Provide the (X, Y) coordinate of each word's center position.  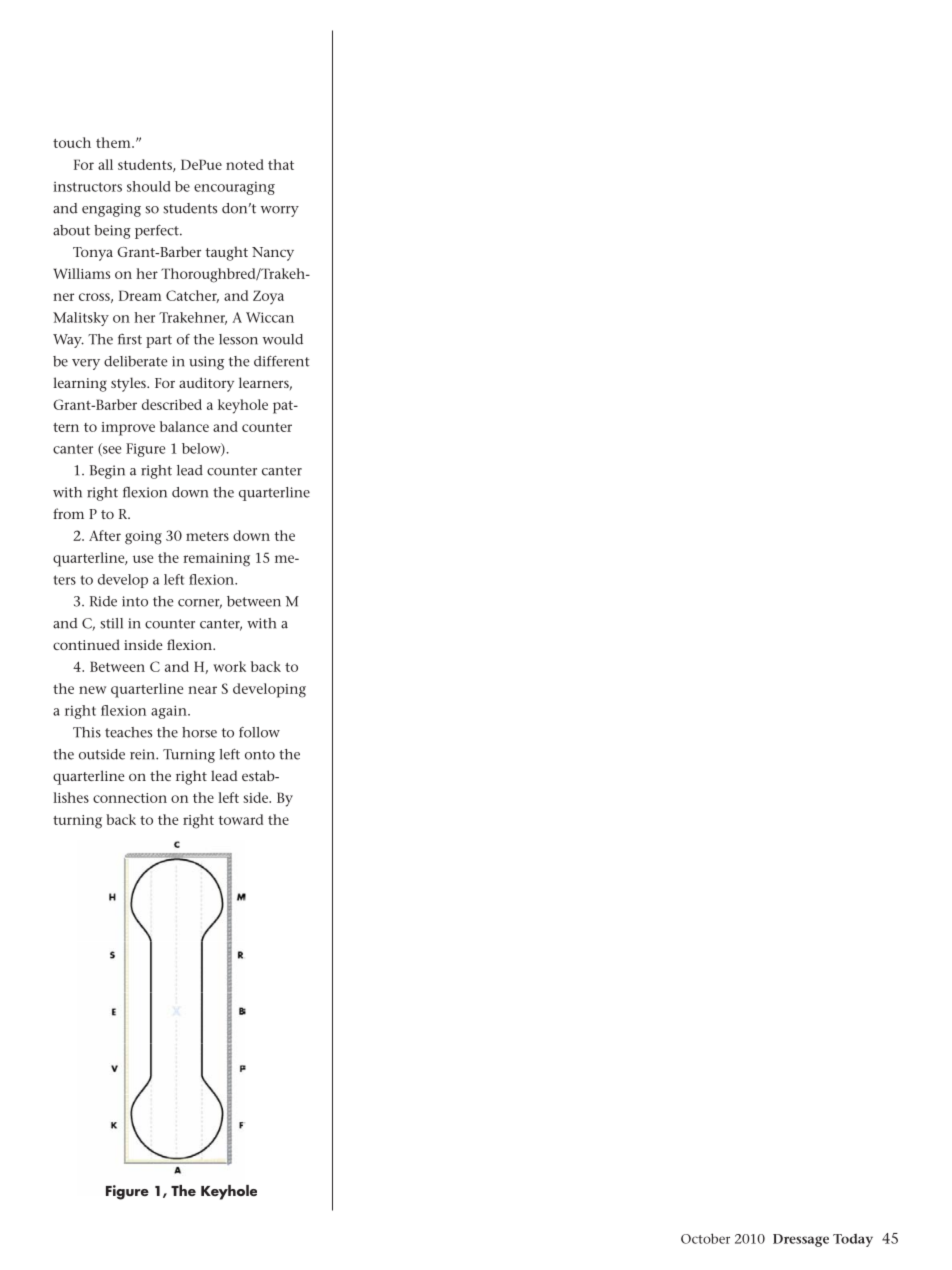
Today (853, 1240)
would (283, 339)
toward (241, 819)
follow (259, 732)
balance (184, 426)
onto (260, 755)
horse (199, 732)
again (170, 712)
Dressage (801, 1240)
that (281, 164)
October (705, 1238)
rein (143, 754)
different (282, 361)
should (149, 186)
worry (280, 211)
